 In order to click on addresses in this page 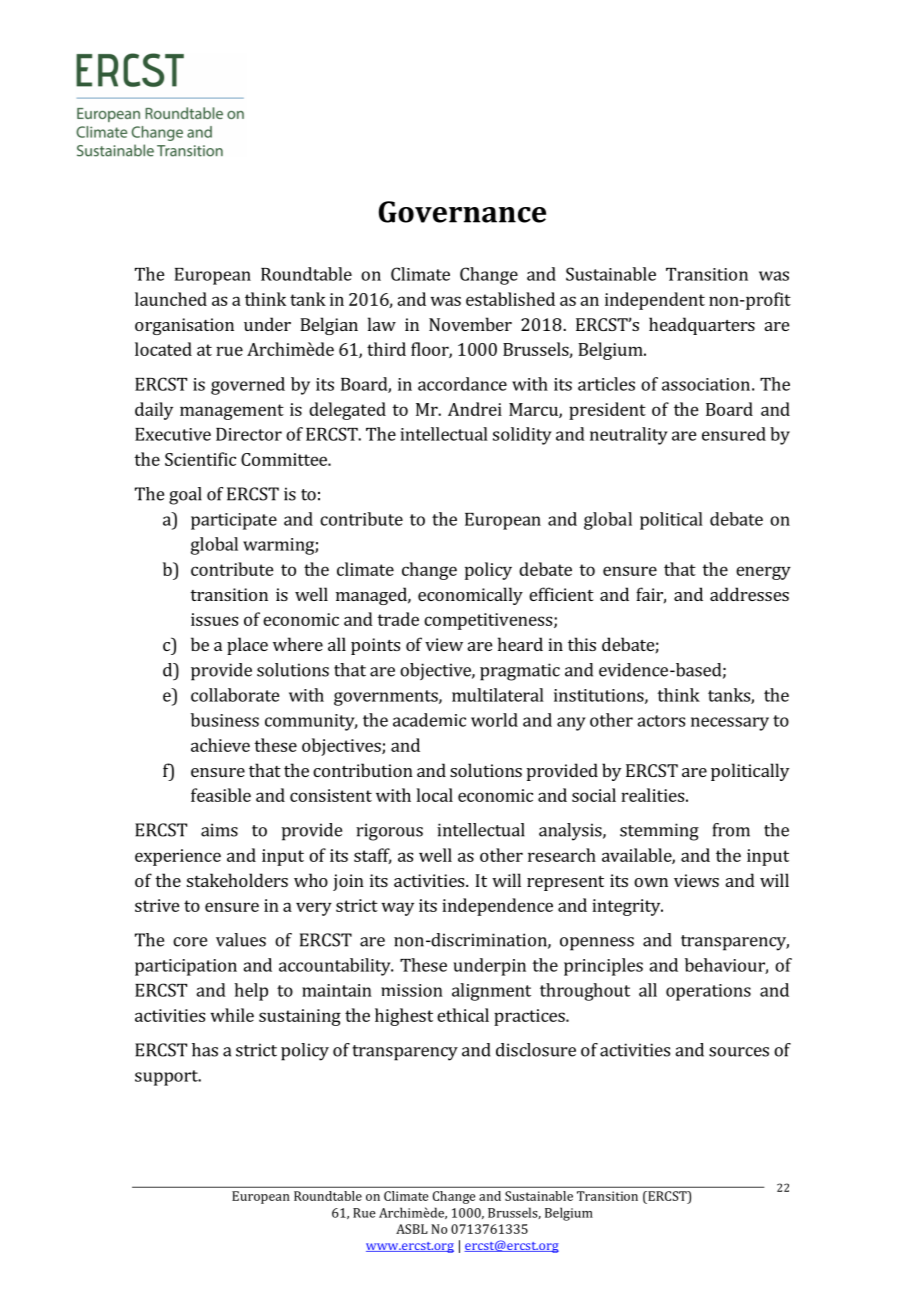, I will do `click(749, 594)`.
